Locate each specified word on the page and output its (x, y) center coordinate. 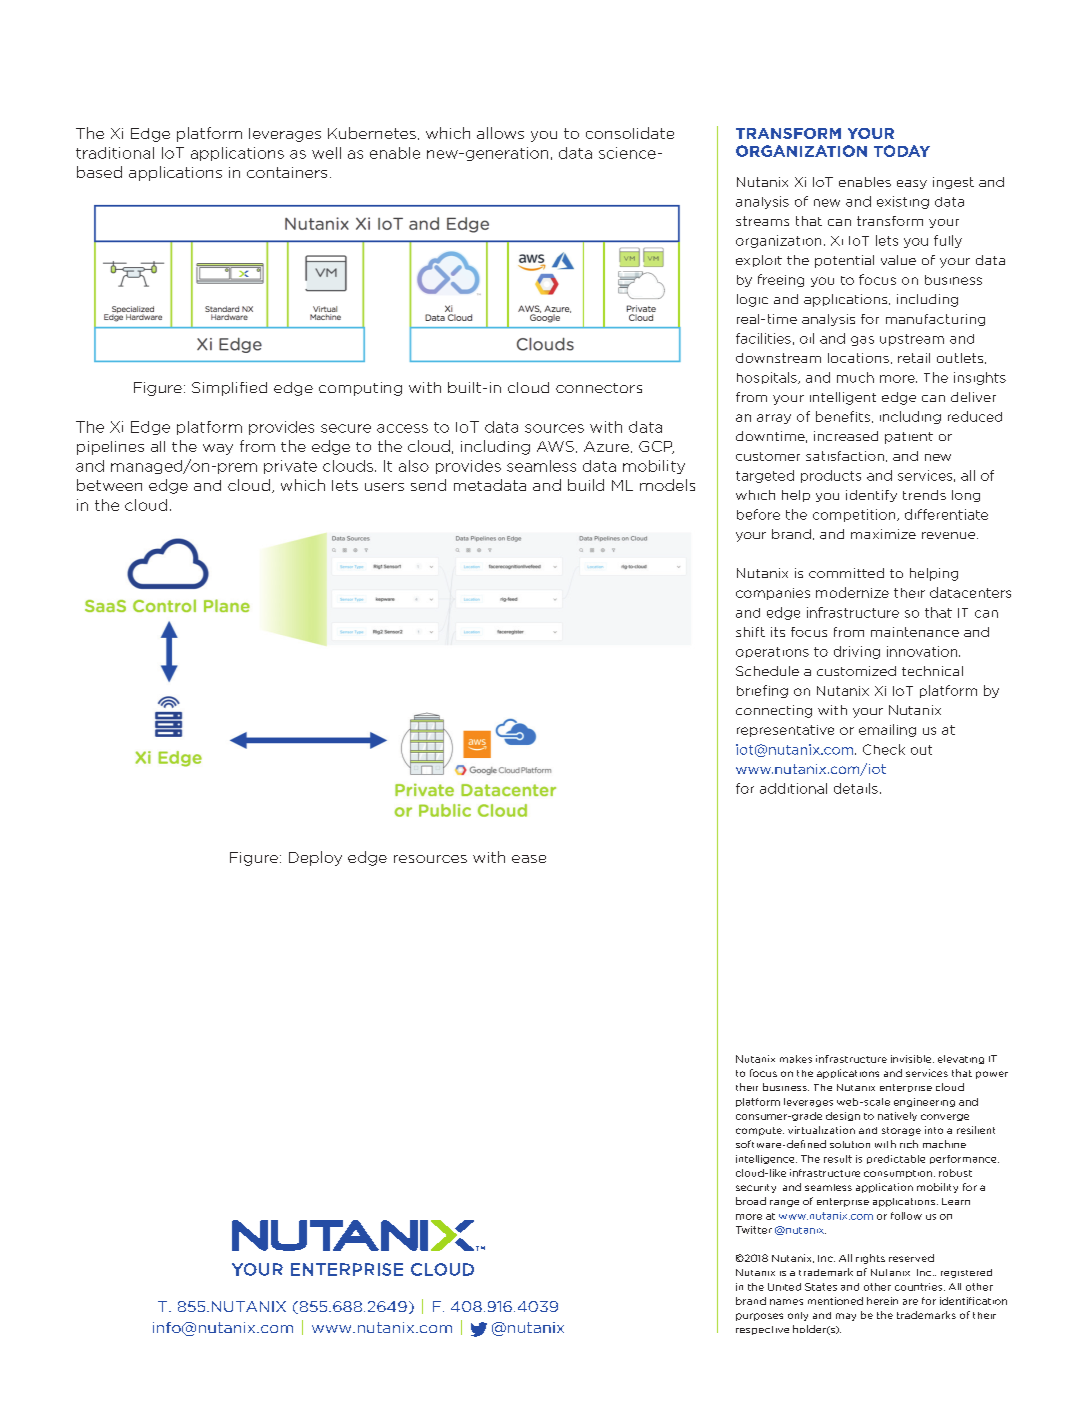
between (109, 485)
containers (287, 172)
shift (750, 632)
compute (760, 1131)
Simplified (229, 389)
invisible (912, 1059)
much (855, 377)
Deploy (315, 858)
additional (793, 788)
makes (796, 1059)
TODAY (902, 151)
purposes (759, 1317)
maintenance (915, 632)
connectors (599, 388)
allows (500, 133)
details (856, 788)
